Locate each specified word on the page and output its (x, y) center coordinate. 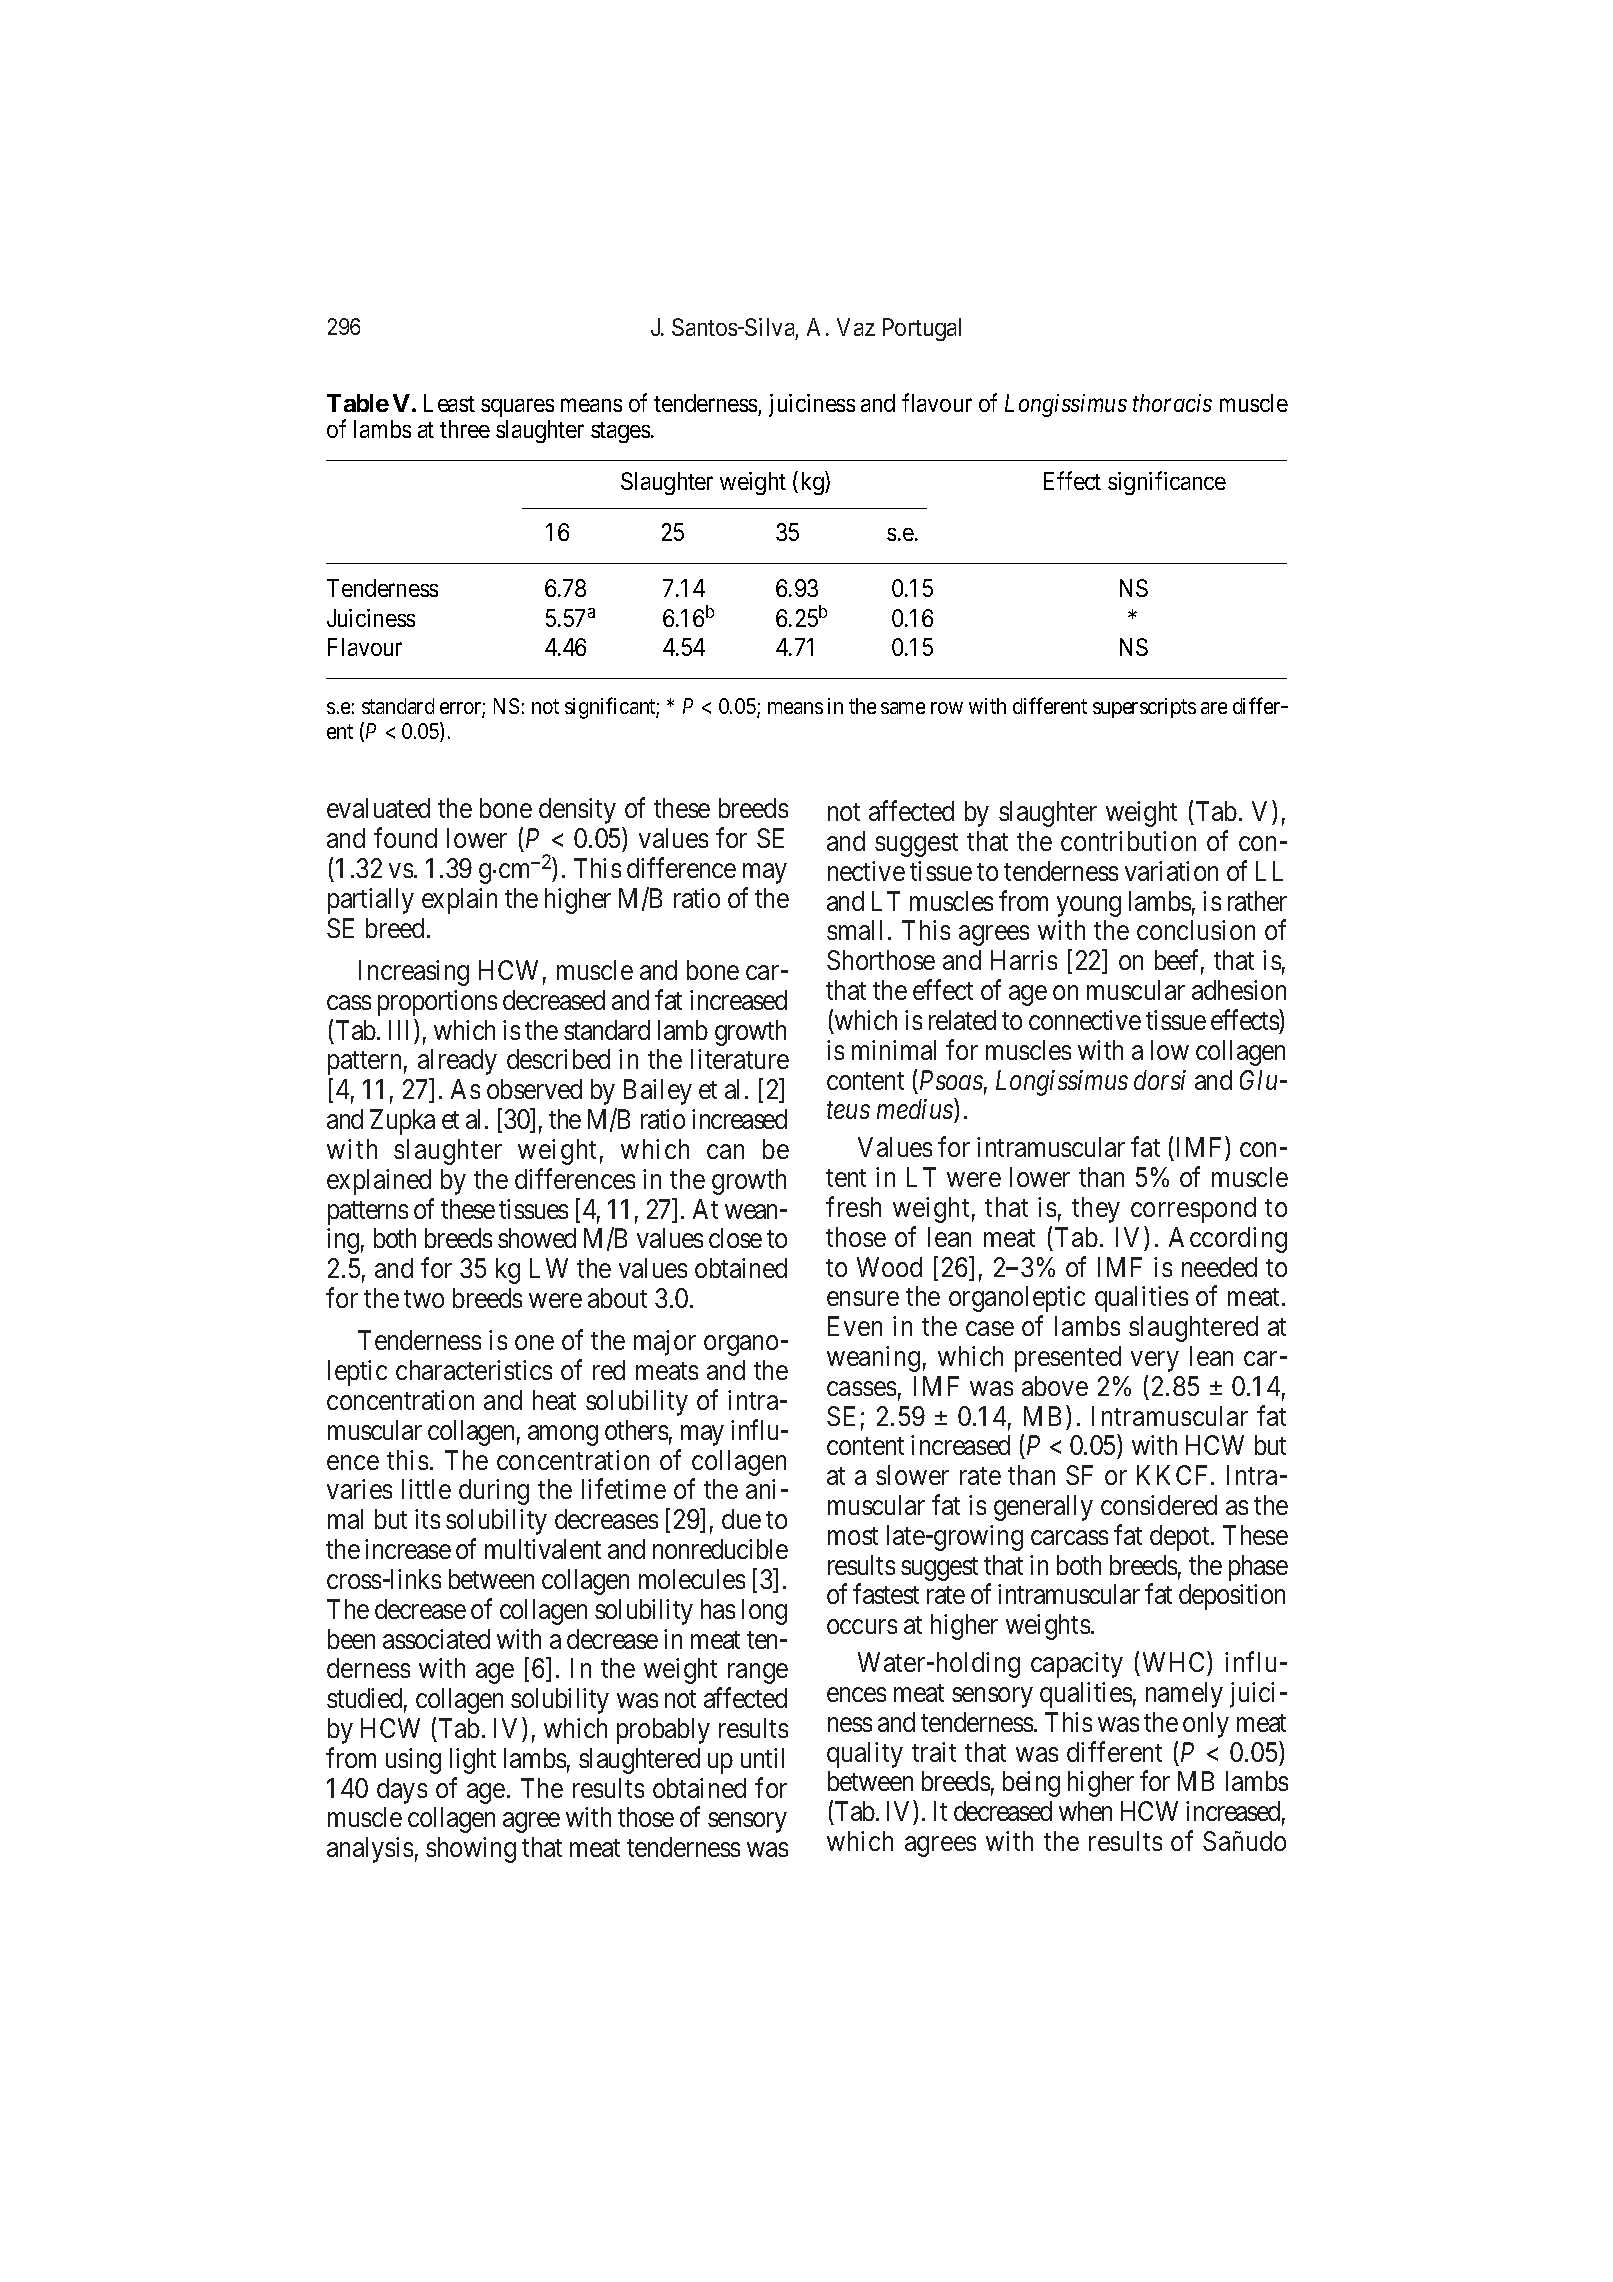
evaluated (378, 808)
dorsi (1160, 1080)
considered (1159, 1505)
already (457, 1062)
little (426, 1489)
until (762, 1758)
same (903, 708)
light (473, 1761)
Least (449, 403)
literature (740, 1059)
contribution (1128, 841)
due (741, 1519)
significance (1167, 483)
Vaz (856, 327)
